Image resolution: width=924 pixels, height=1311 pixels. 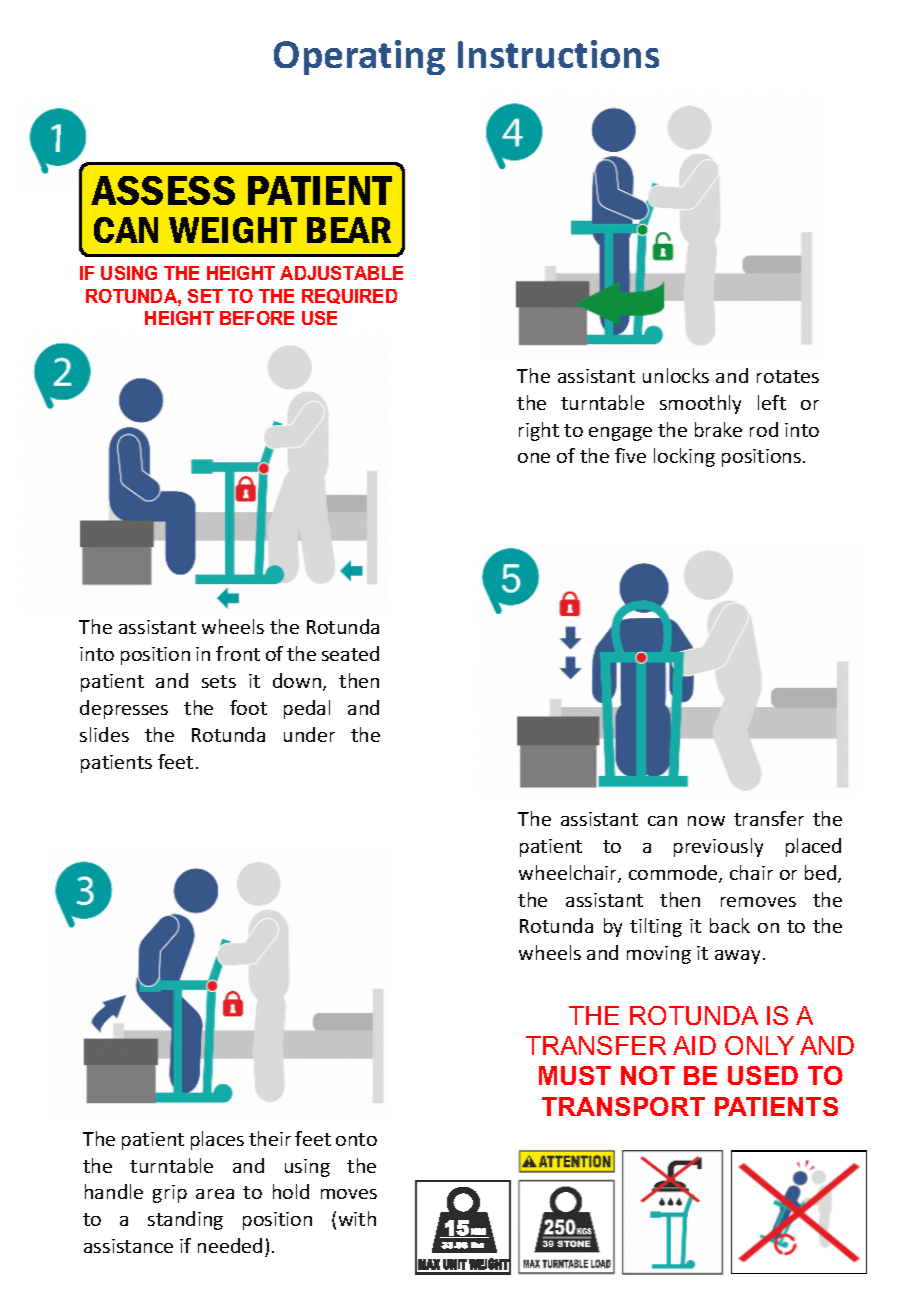 I want to click on previously, so click(x=718, y=847).
